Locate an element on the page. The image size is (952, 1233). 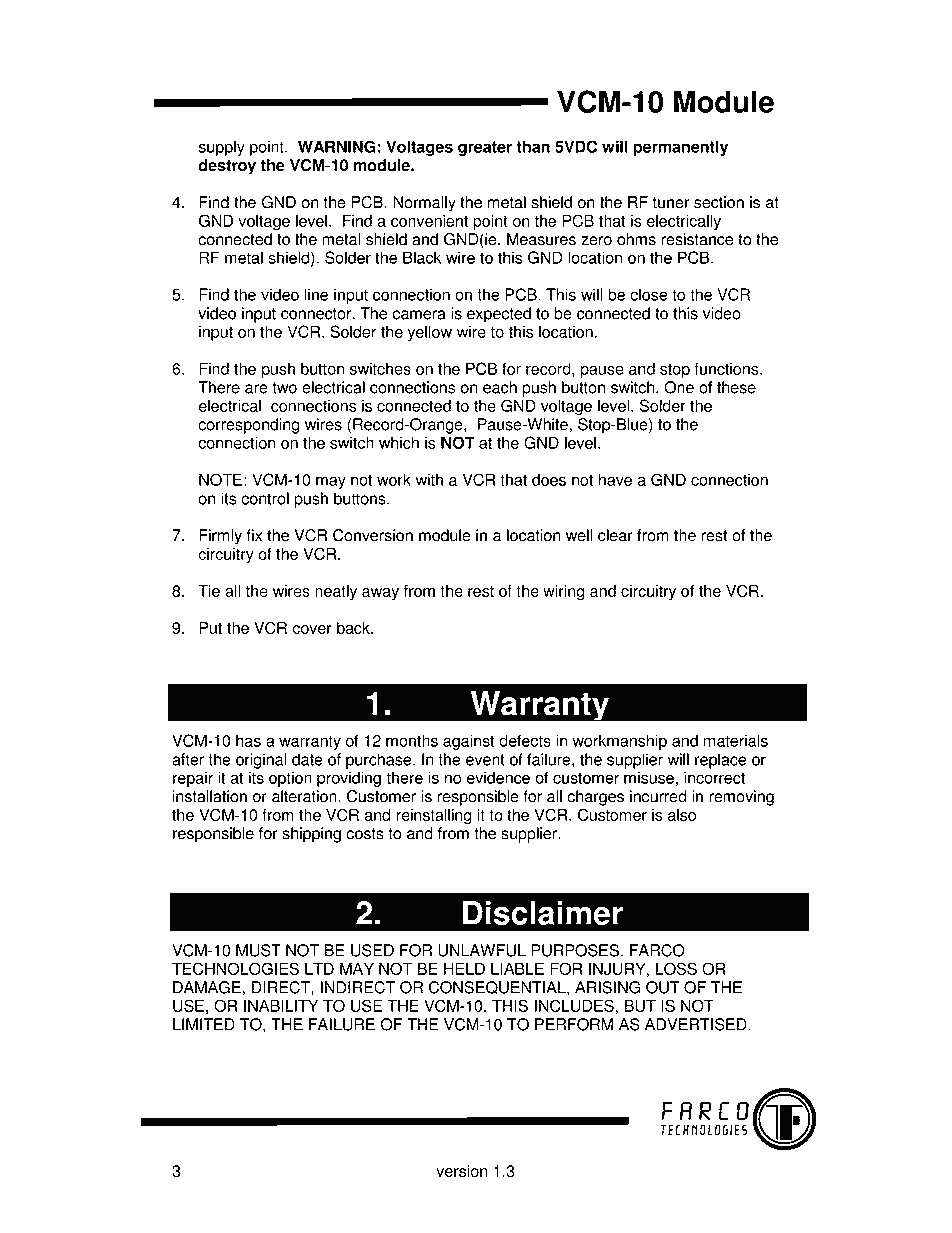
Tie is located at coordinates (209, 591).
